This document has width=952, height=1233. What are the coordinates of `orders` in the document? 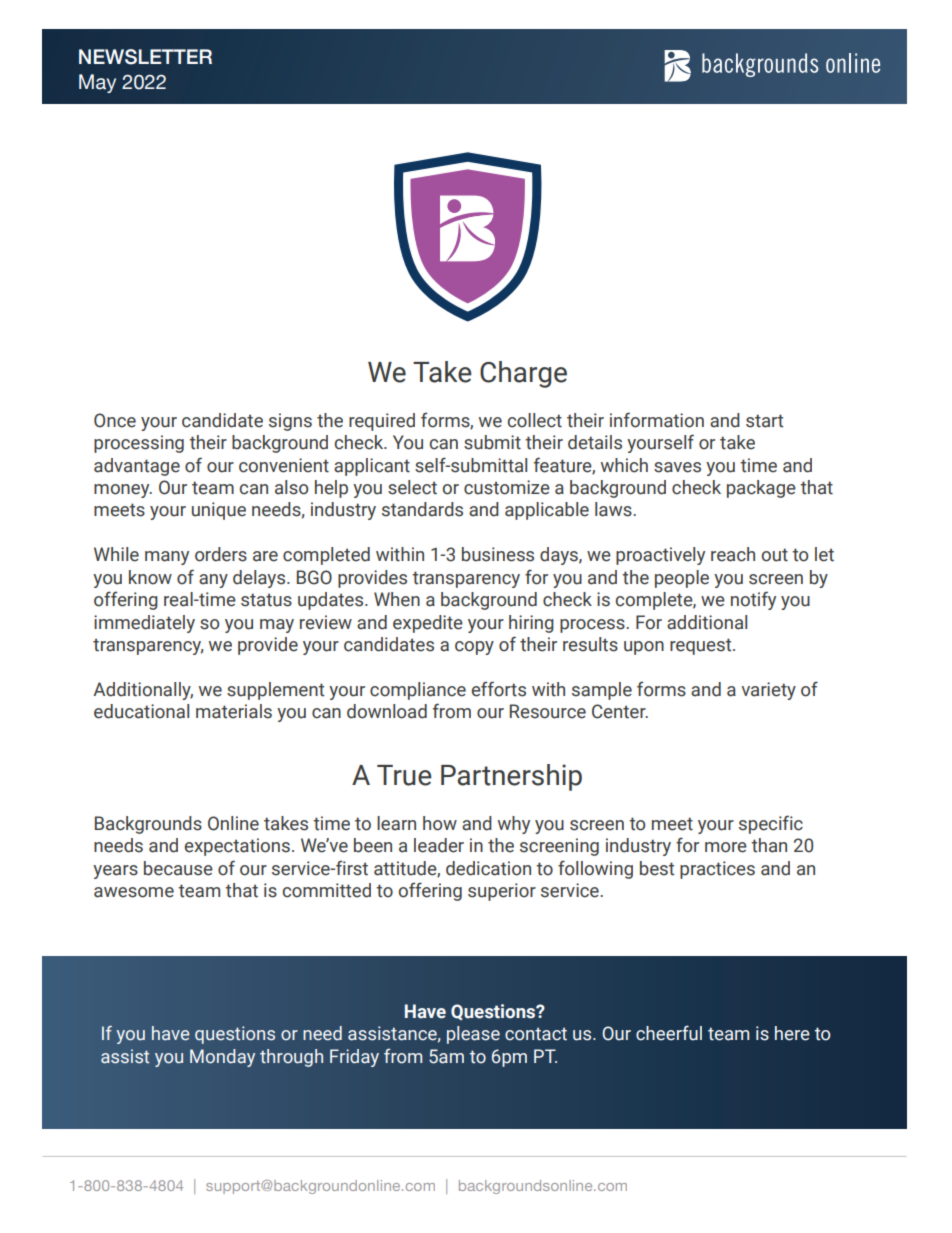 It's located at (221, 554).
